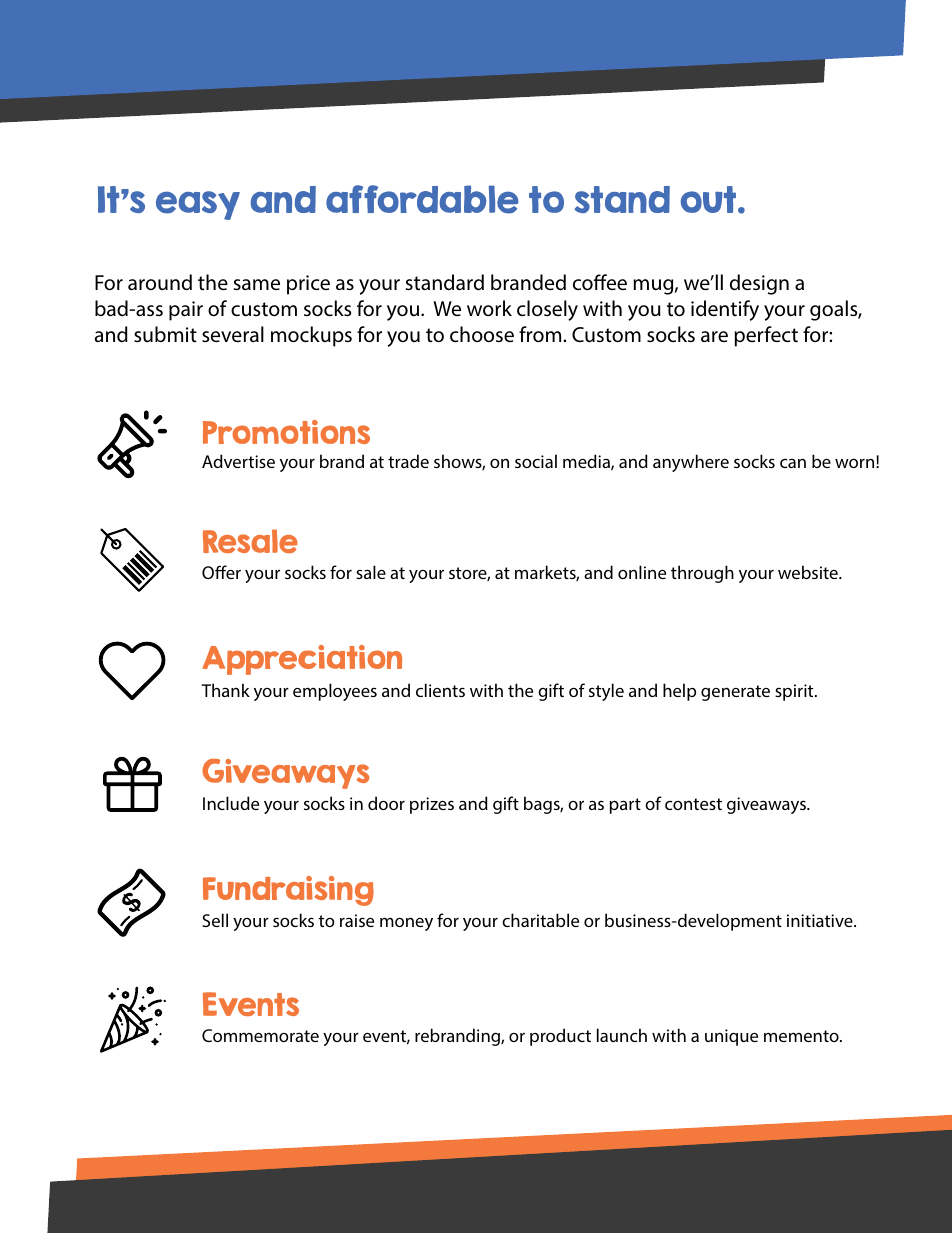 The height and width of the document is (1233, 952). Describe the element at coordinates (198, 205) in the document. I see `easy` at that location.
